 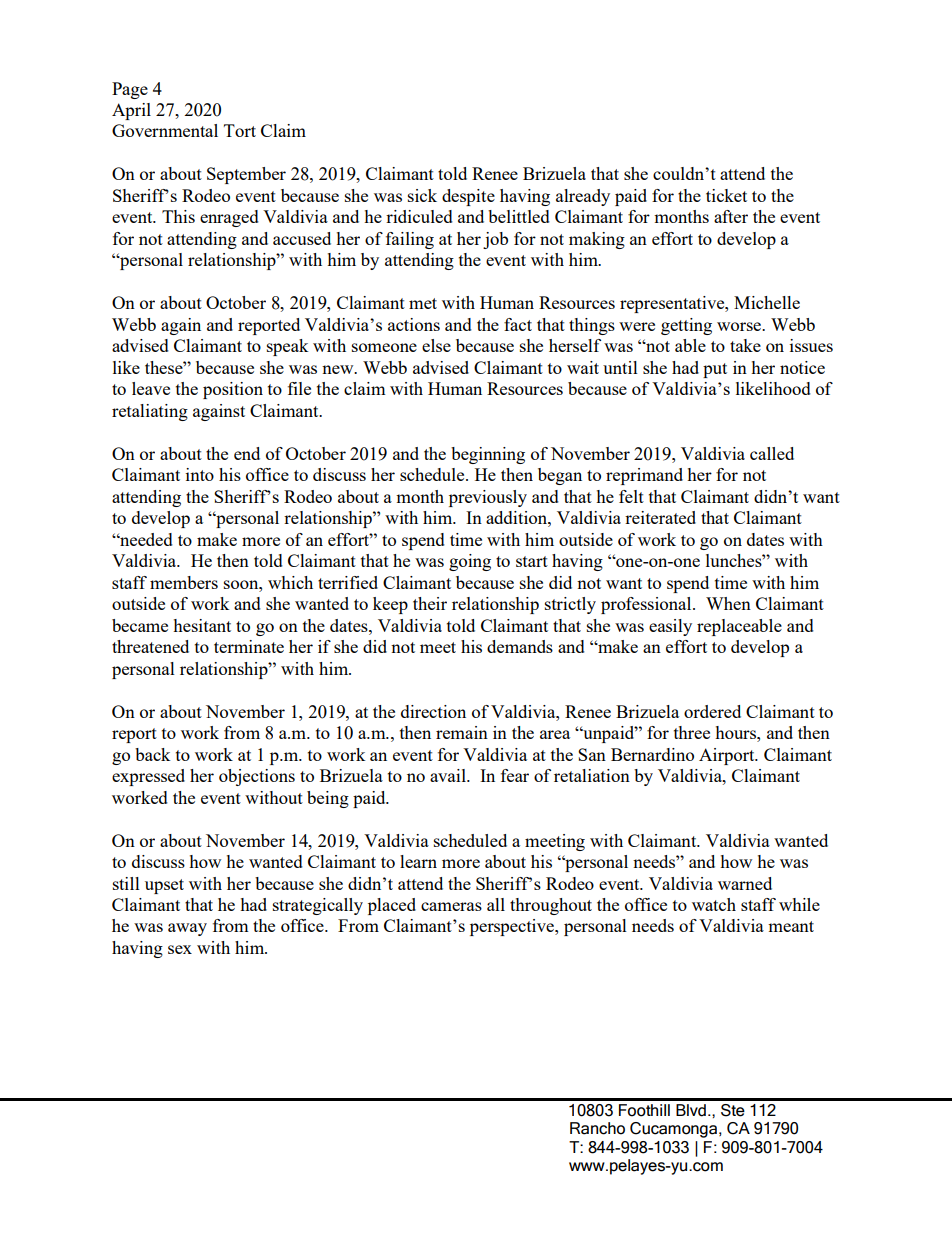 What do you see at coordinates (468, 197) in the screenshot?
I see `despite` at bounding box center [468, 197].
